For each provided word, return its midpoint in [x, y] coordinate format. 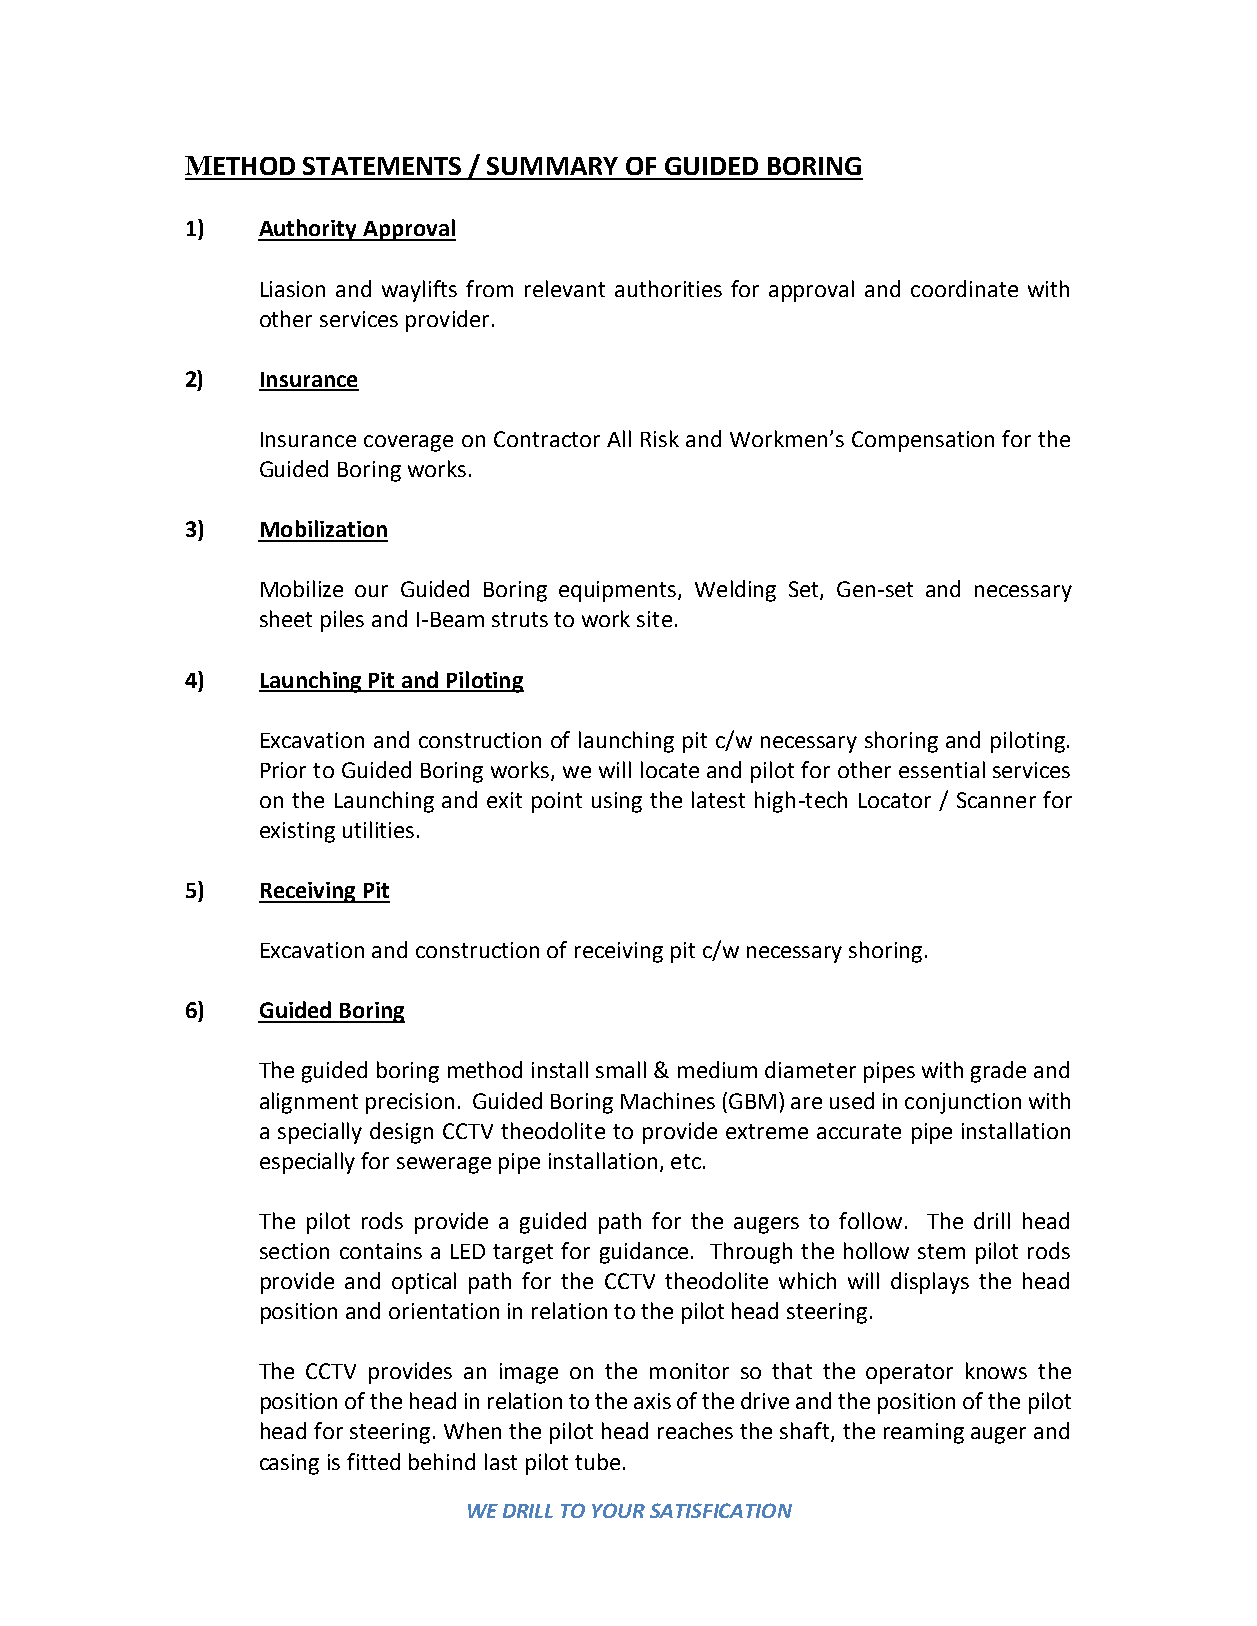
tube [597, 1461]
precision [410, 1103]
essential [942, 769]
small [621, 1069]
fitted [373, 1461]
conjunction [963, 1103]
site [654, 619]
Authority [308, 230]
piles [342, 621]
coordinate [964, 288]
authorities [668, 288]
